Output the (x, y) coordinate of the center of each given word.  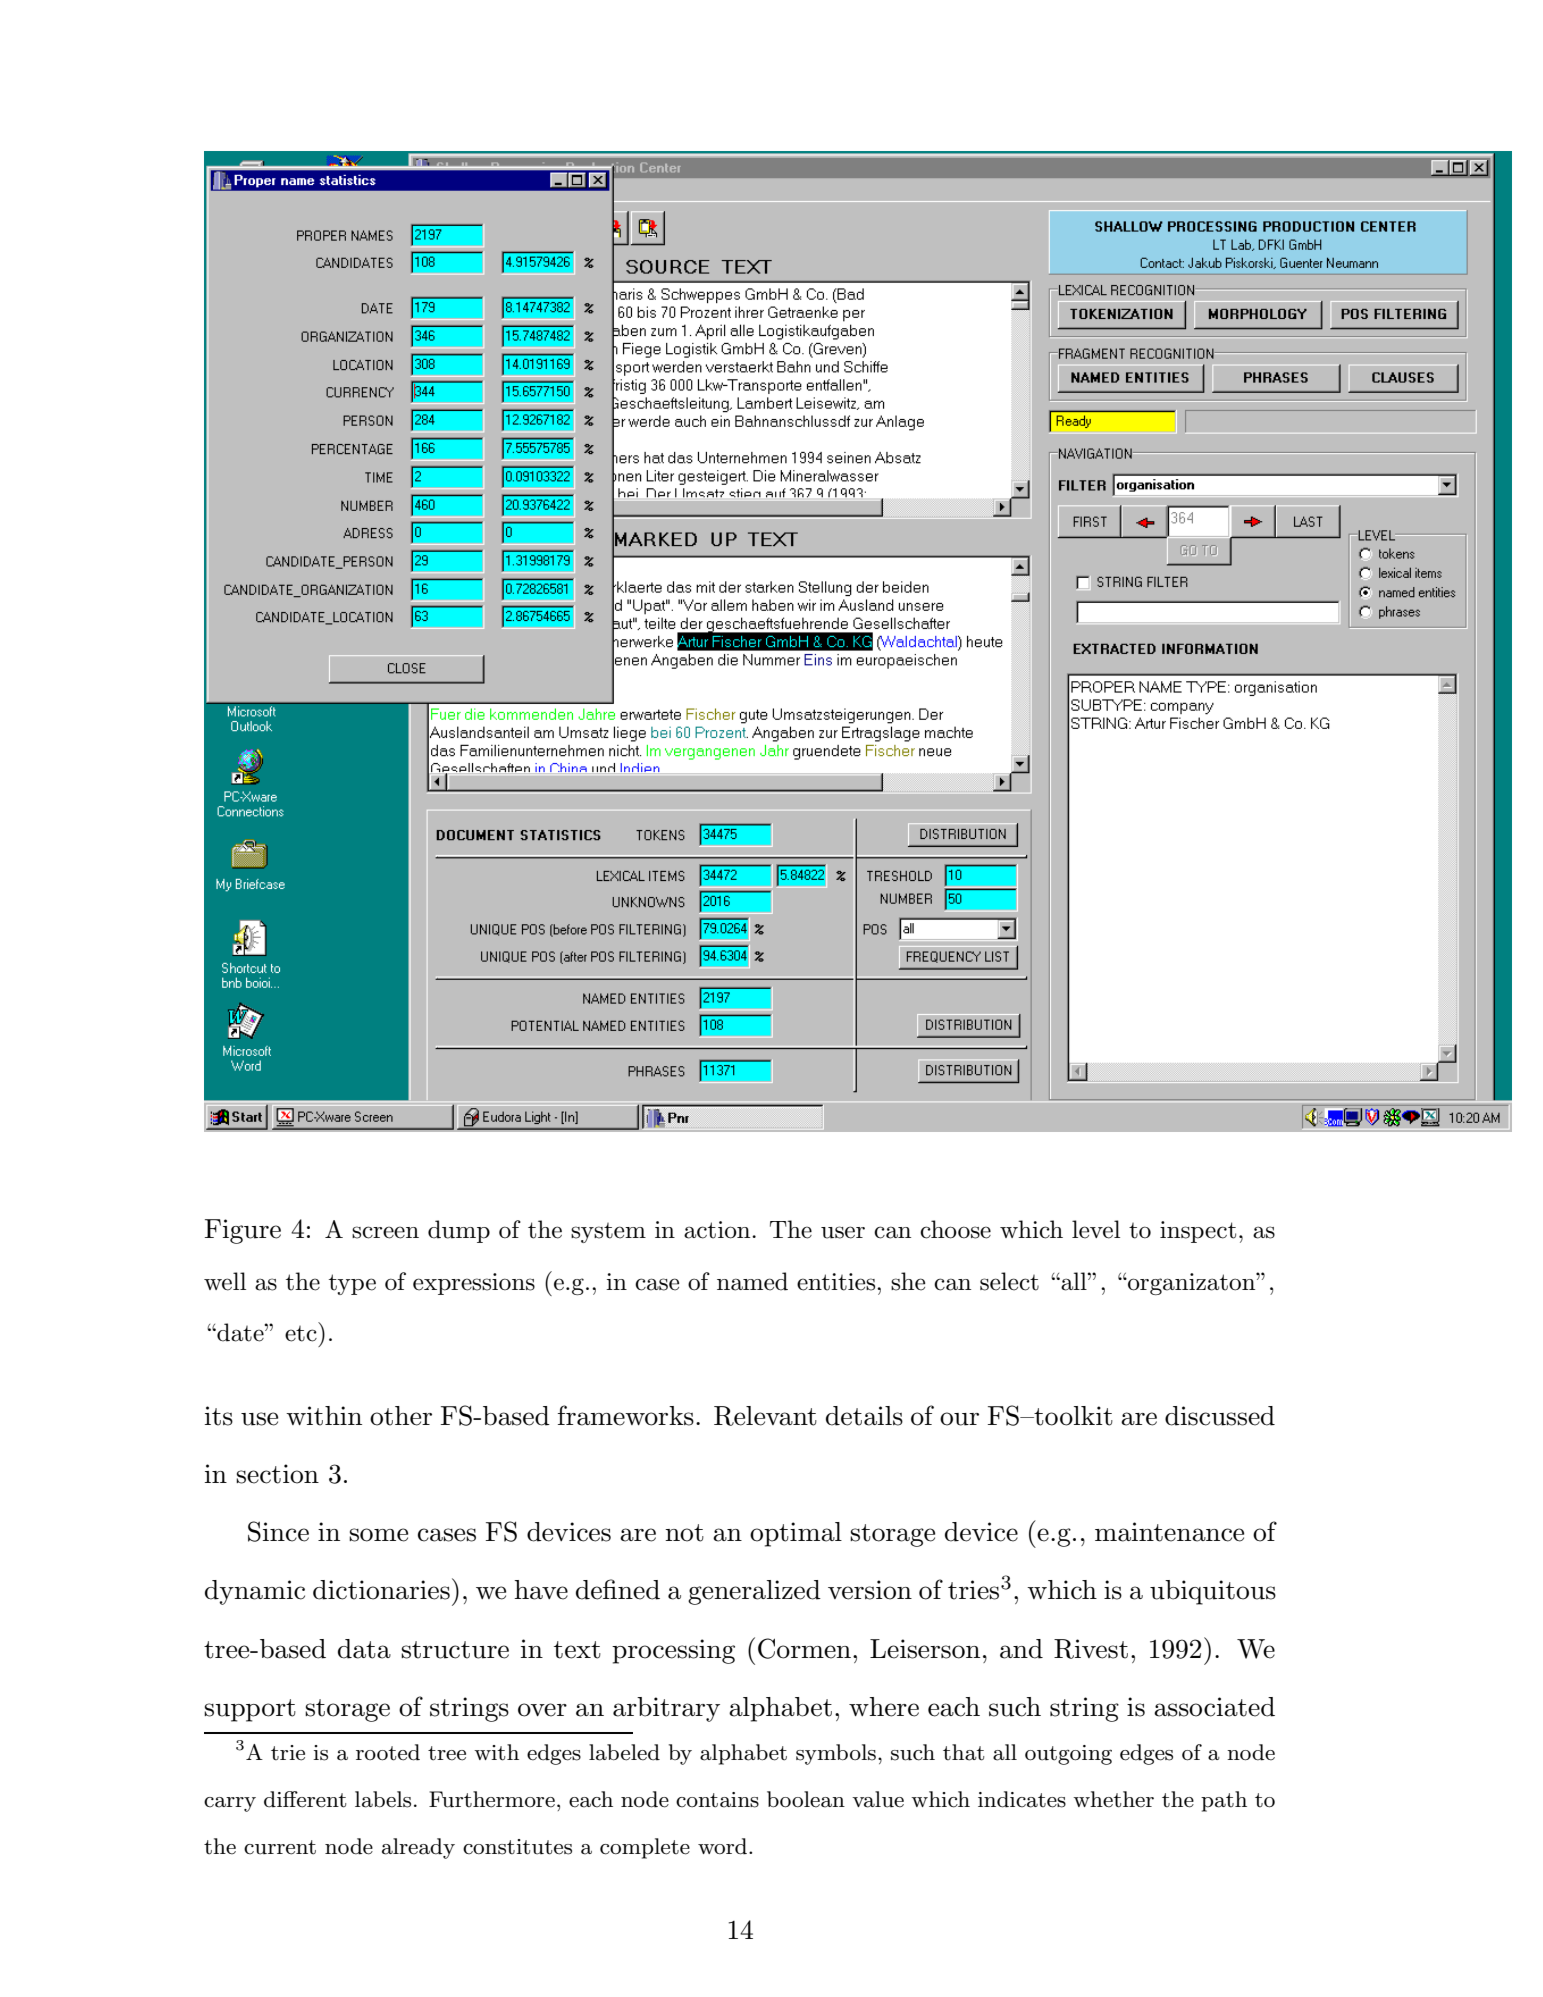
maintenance (1169, 1532)
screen (385, 1232)
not (684, 1533)
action (718, 1230)
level (1096, 1229)
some (378, 1535)
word (724, 1846)
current (280, 1847)
